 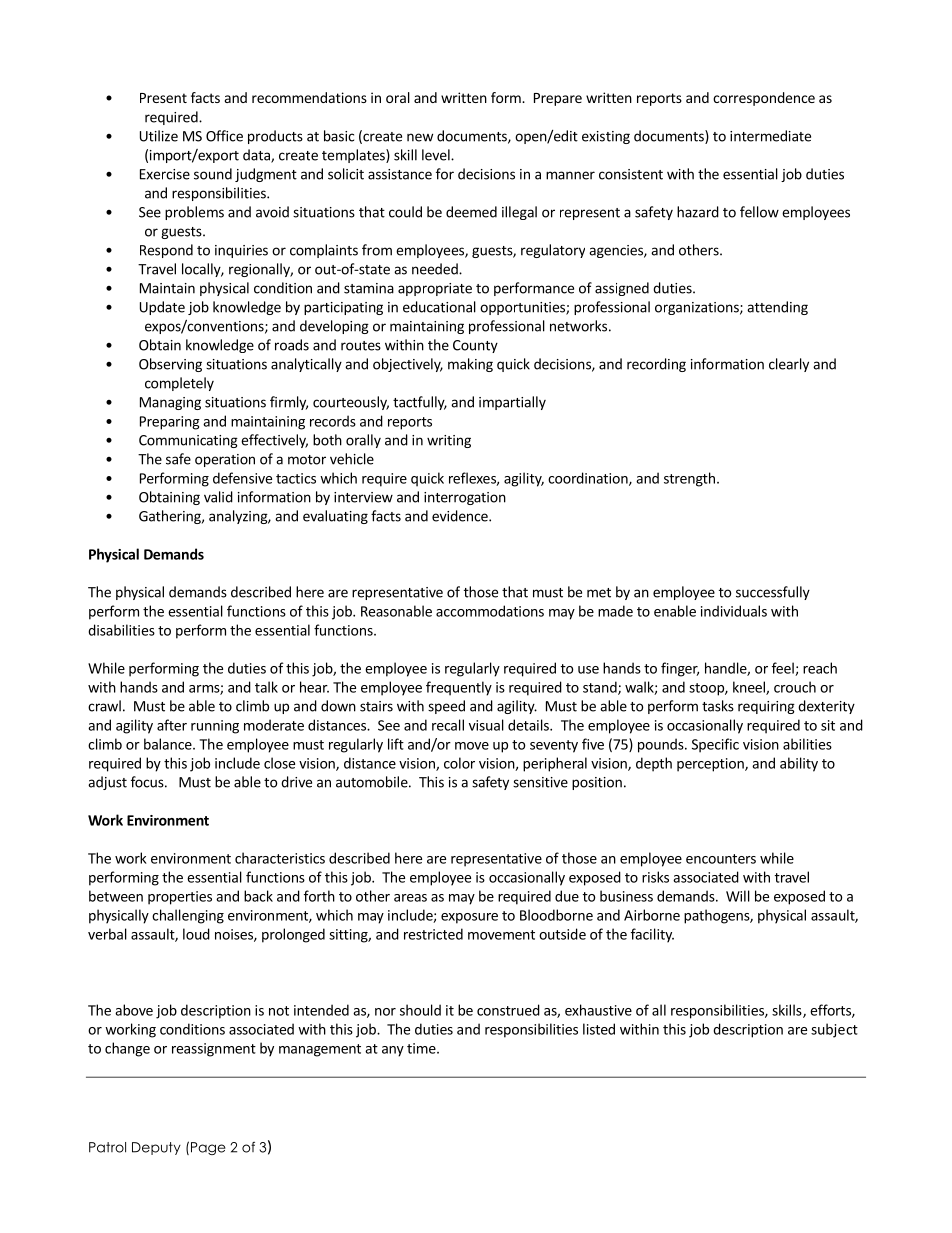 I want to click on strength, so click(x=689, y=479).
